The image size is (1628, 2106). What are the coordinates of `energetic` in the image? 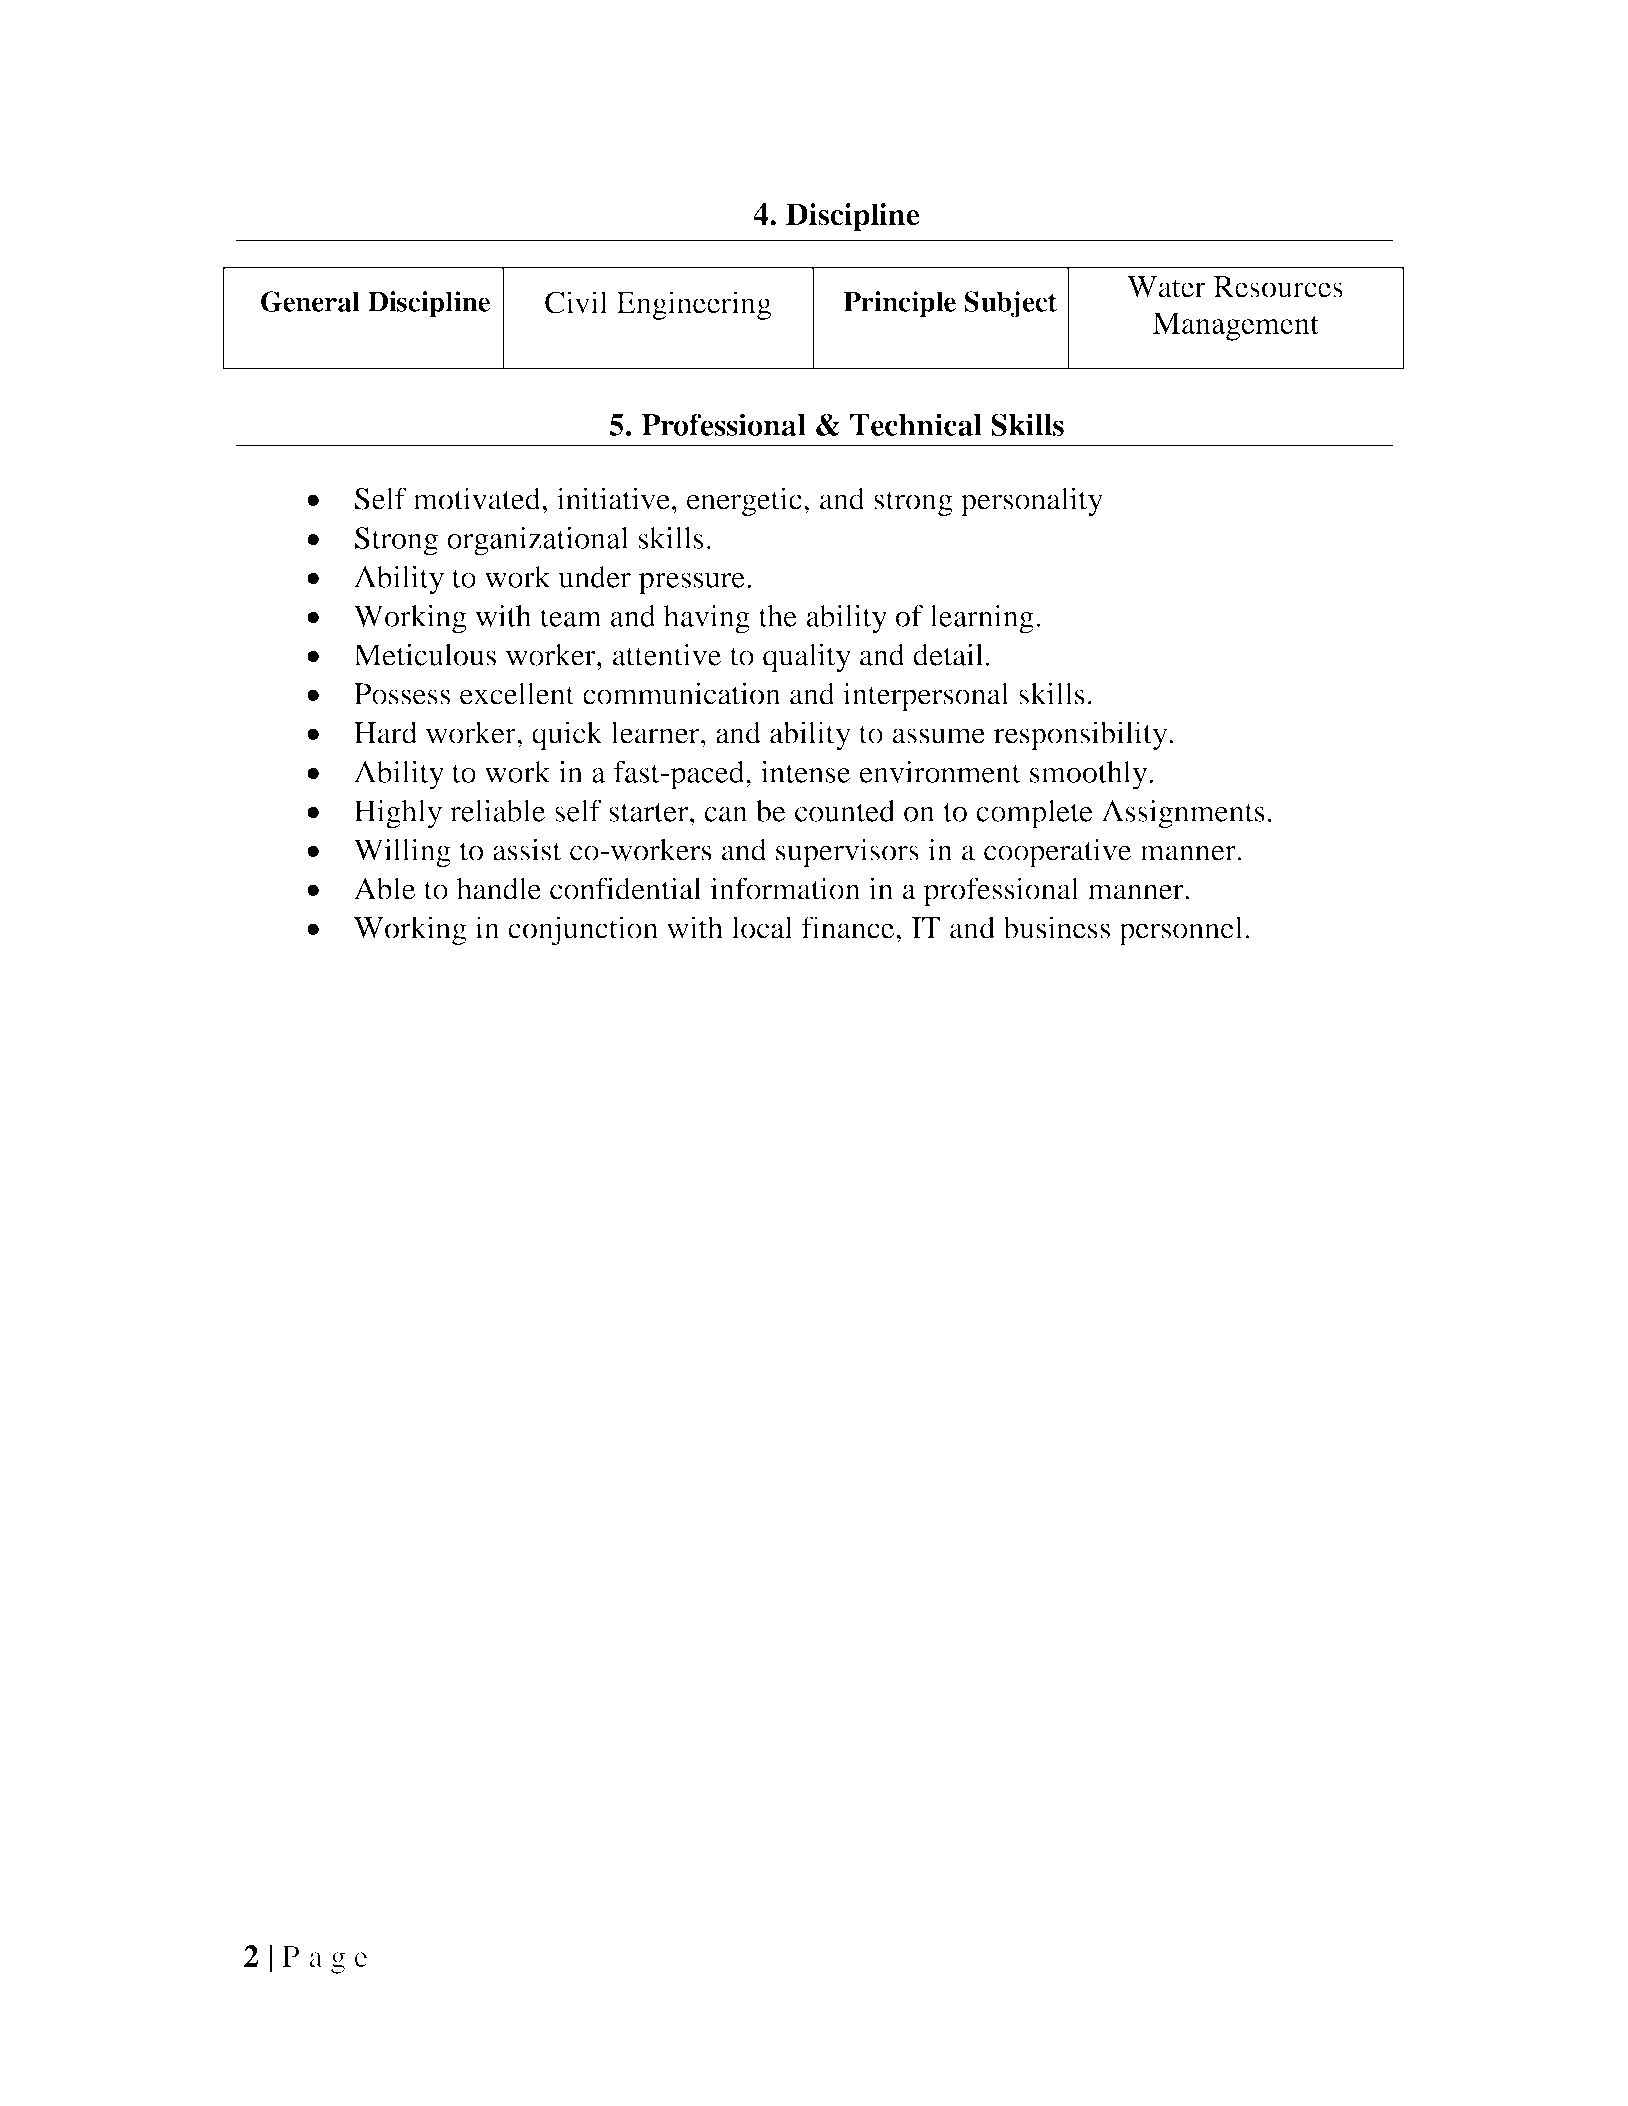 It's located at (744, 502).
